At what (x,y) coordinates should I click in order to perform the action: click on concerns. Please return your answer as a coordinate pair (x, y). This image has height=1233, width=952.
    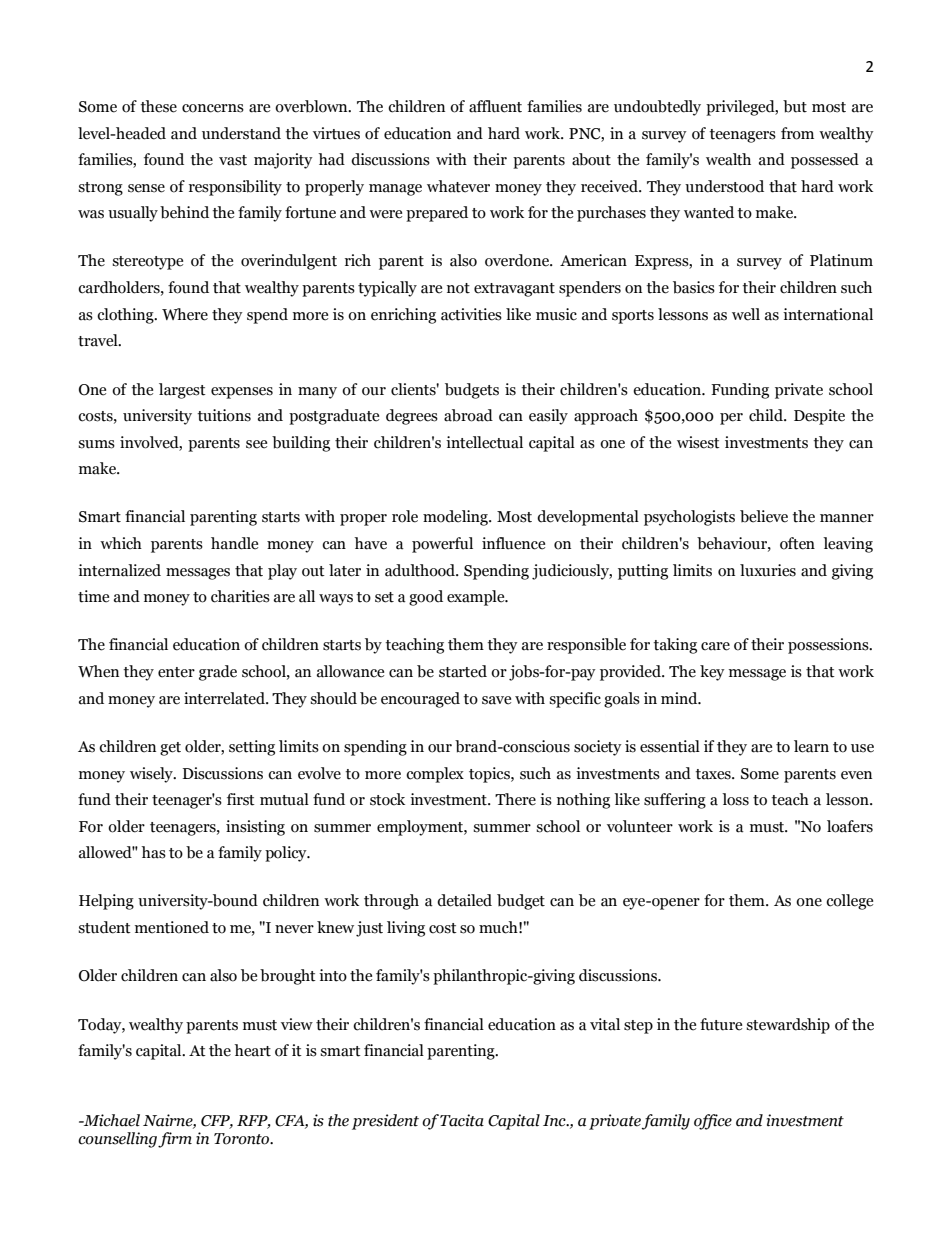
    Looking at the image, I should click on (213, 108).
